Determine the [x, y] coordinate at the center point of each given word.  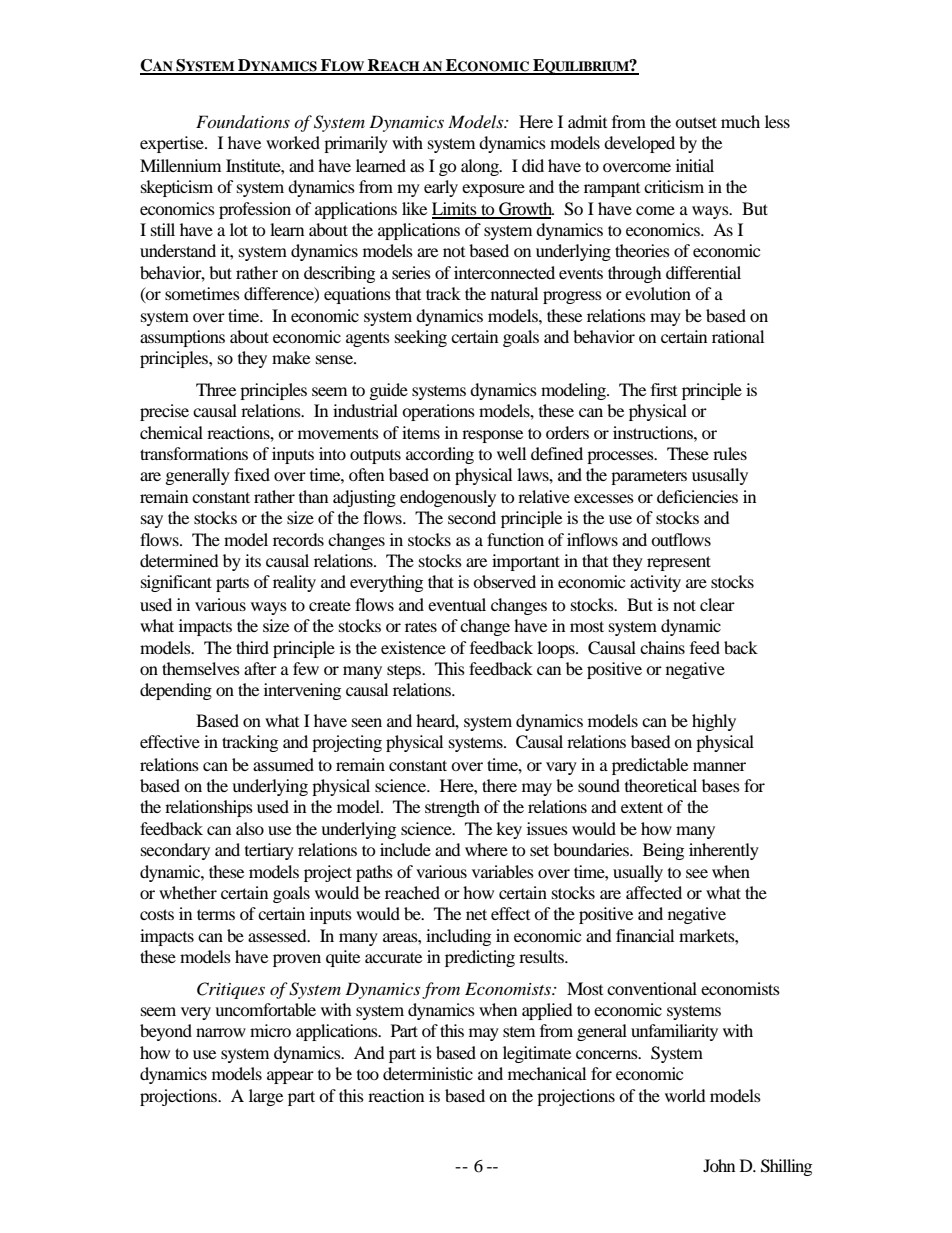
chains [662, 647]
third [252, 647]
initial [695, 165]
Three [216, 389]
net [476, 914]
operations [438, 412]
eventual [457, 604]
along [481, 167]
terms [216, 914]
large [266, 1097]
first [664, 389]
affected [654, 892]
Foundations [243, 121]
